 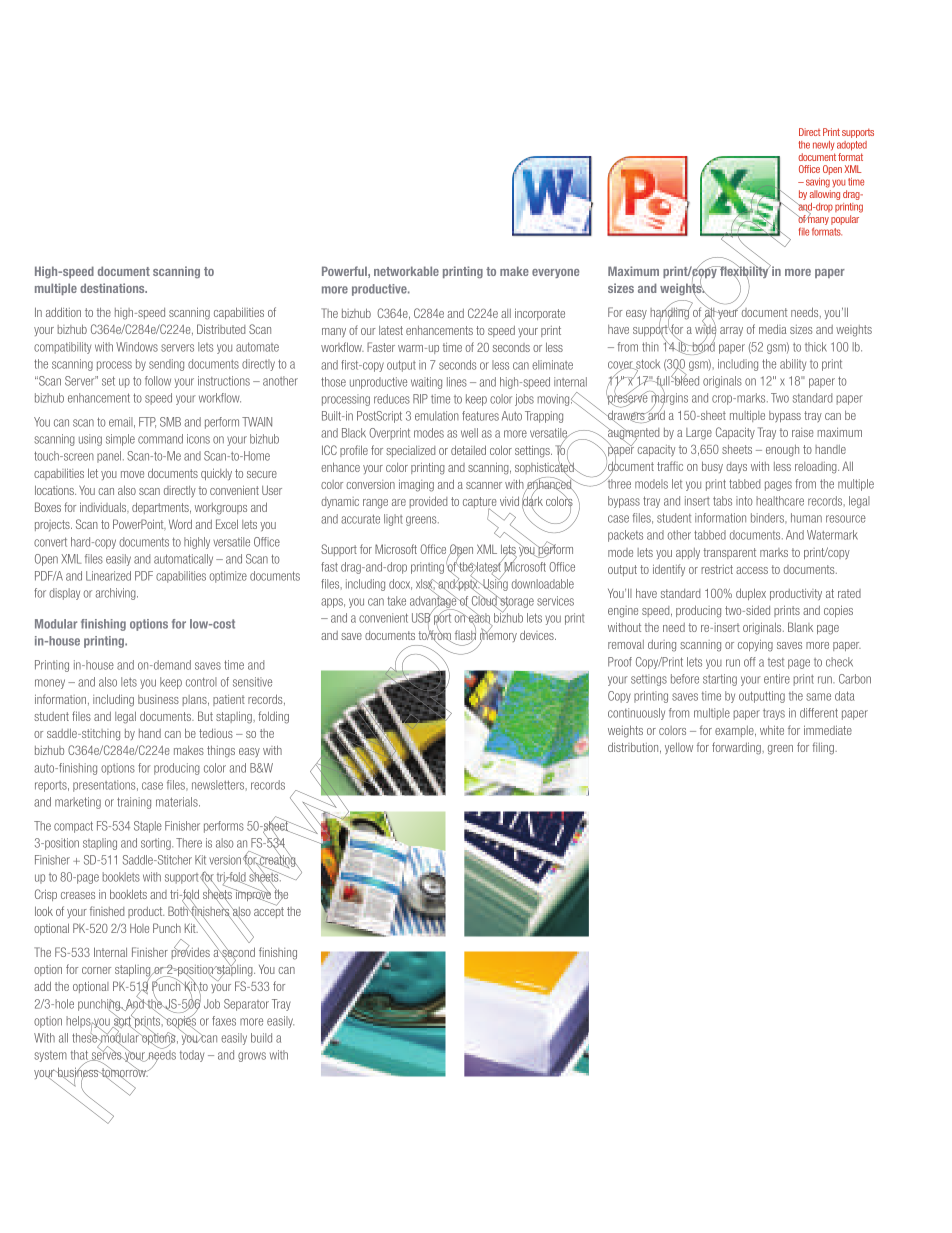 I want to click on saving, so click(x=816, y=183).
